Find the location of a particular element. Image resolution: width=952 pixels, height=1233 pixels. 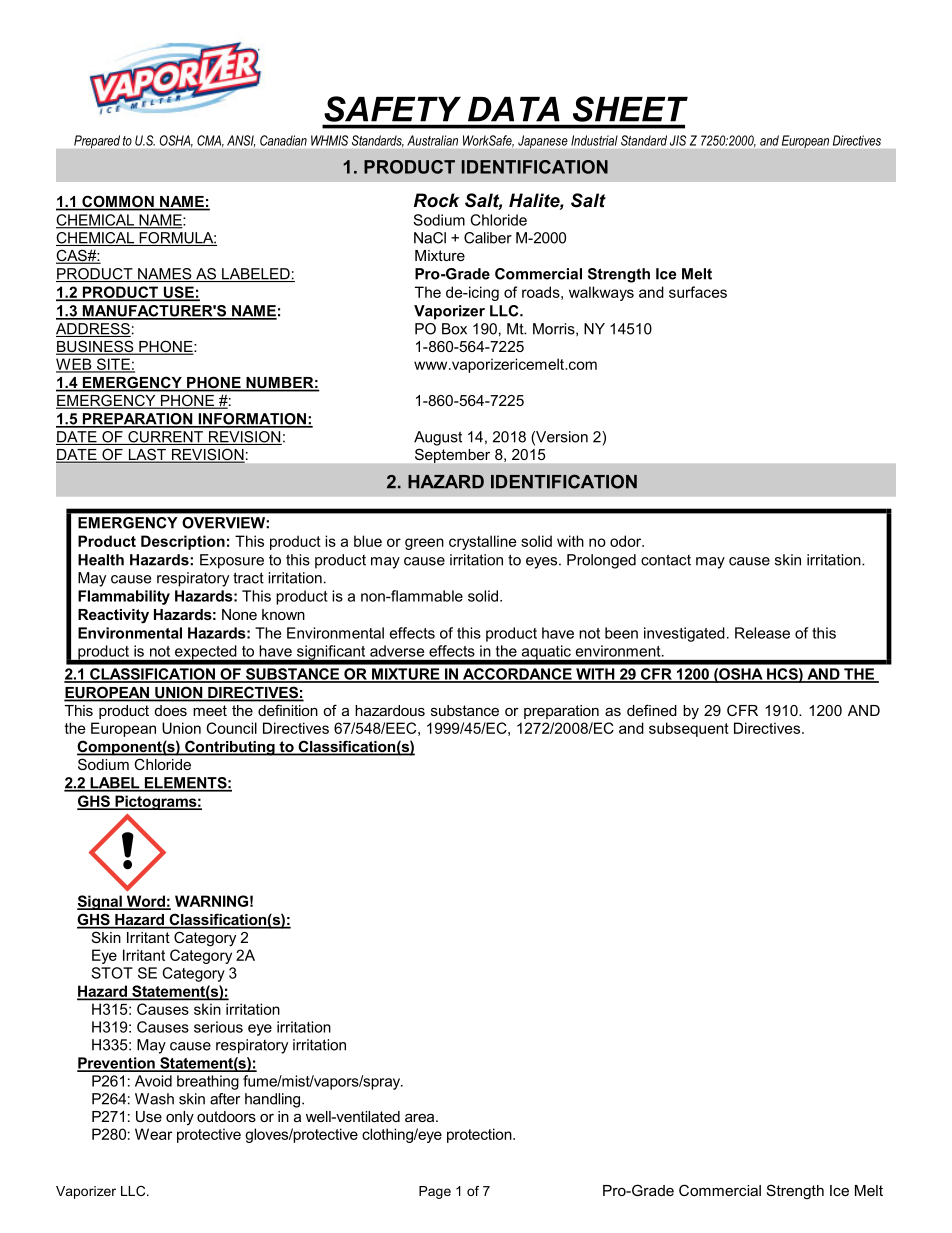

serious is located at coordinates (218, 1027).
